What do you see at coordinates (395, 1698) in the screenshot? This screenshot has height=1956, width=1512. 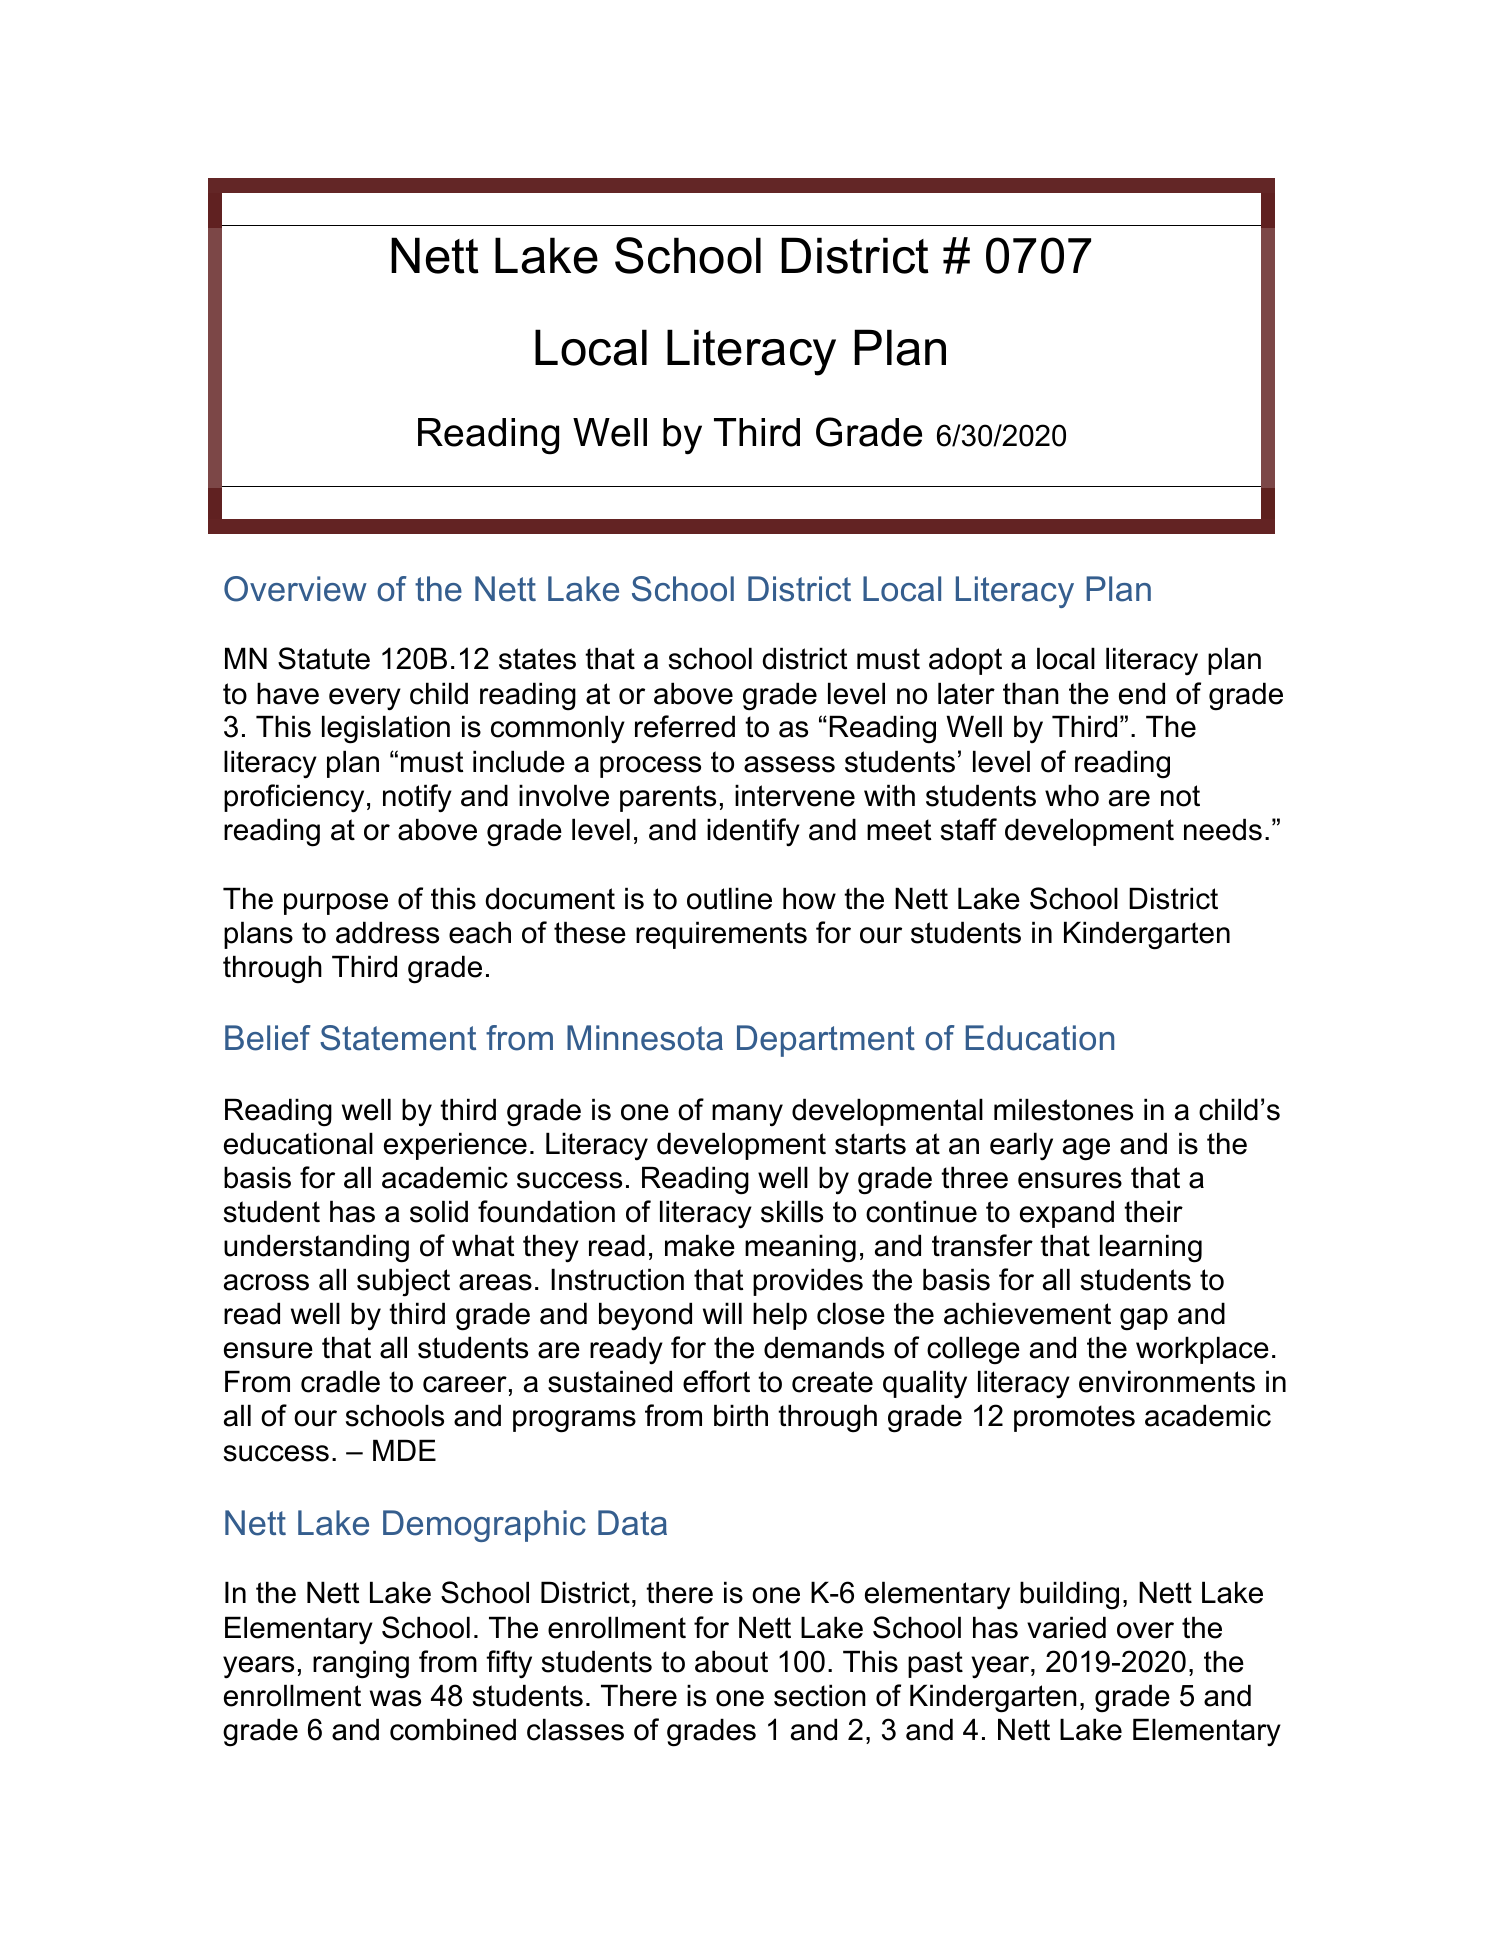 I see `was` at bounding box center [395, 1698].
